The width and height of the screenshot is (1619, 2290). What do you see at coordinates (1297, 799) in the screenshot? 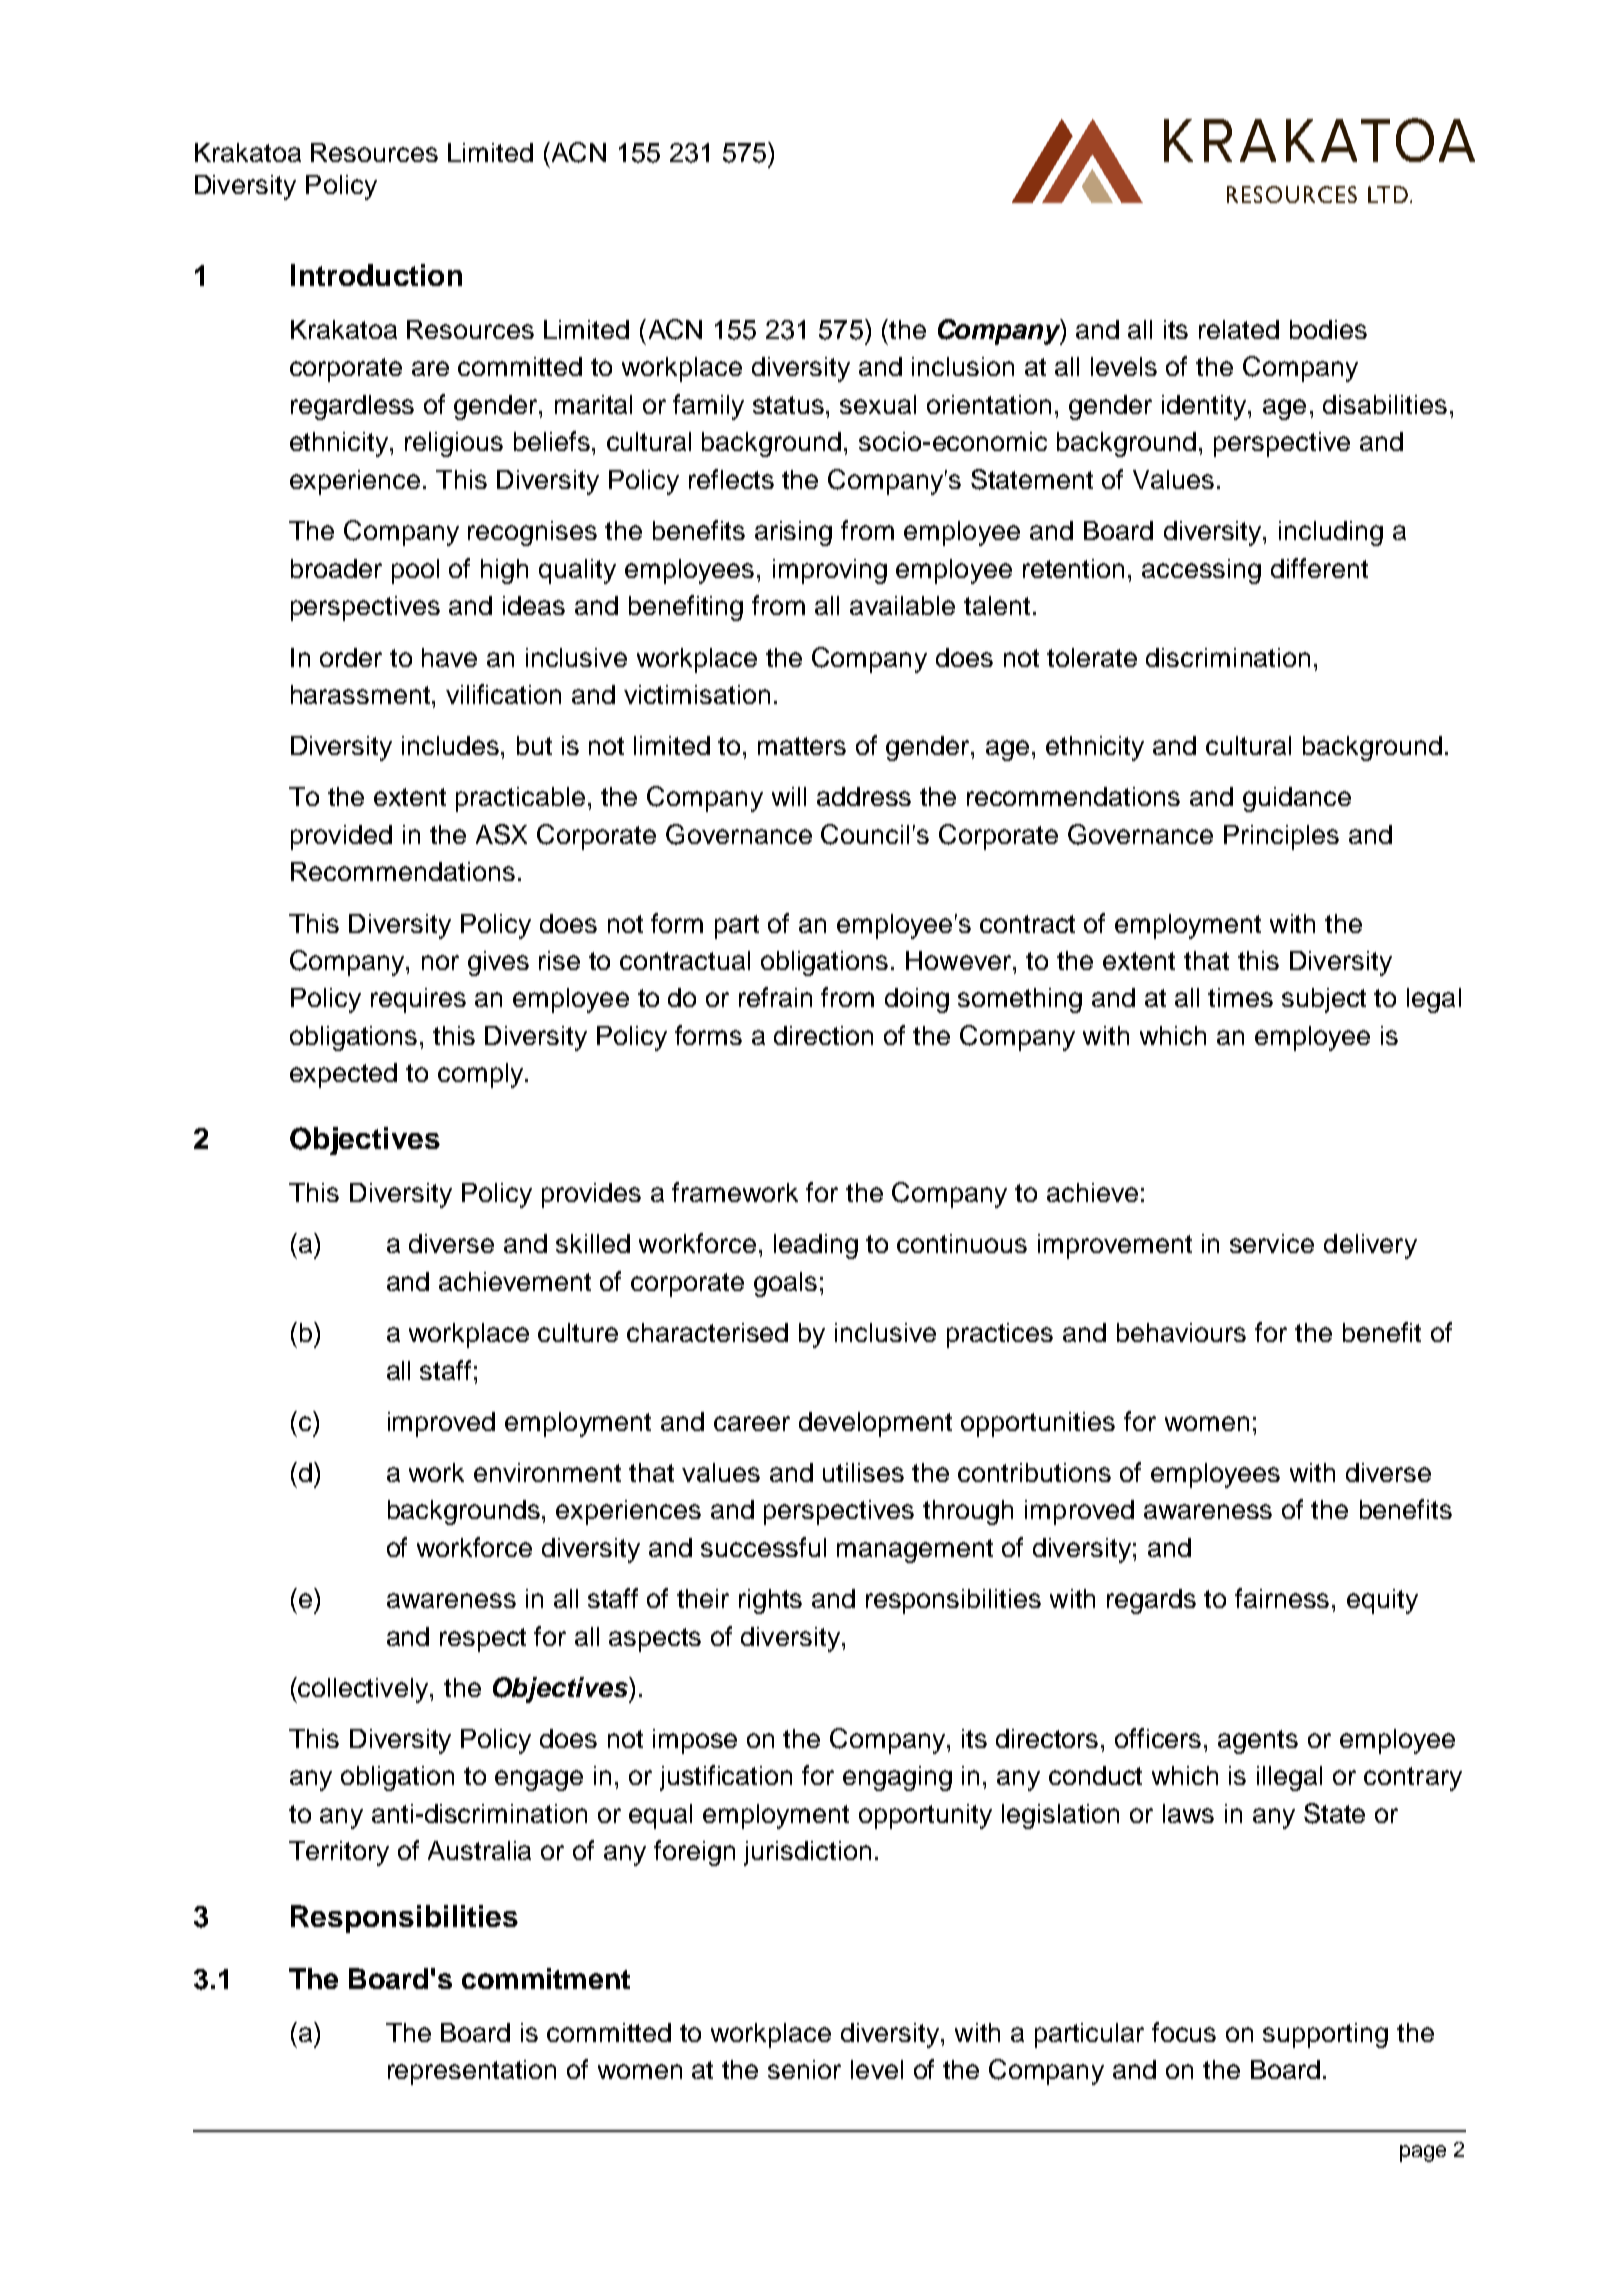
I see `guidance` at bounding box center [1297, 799].
